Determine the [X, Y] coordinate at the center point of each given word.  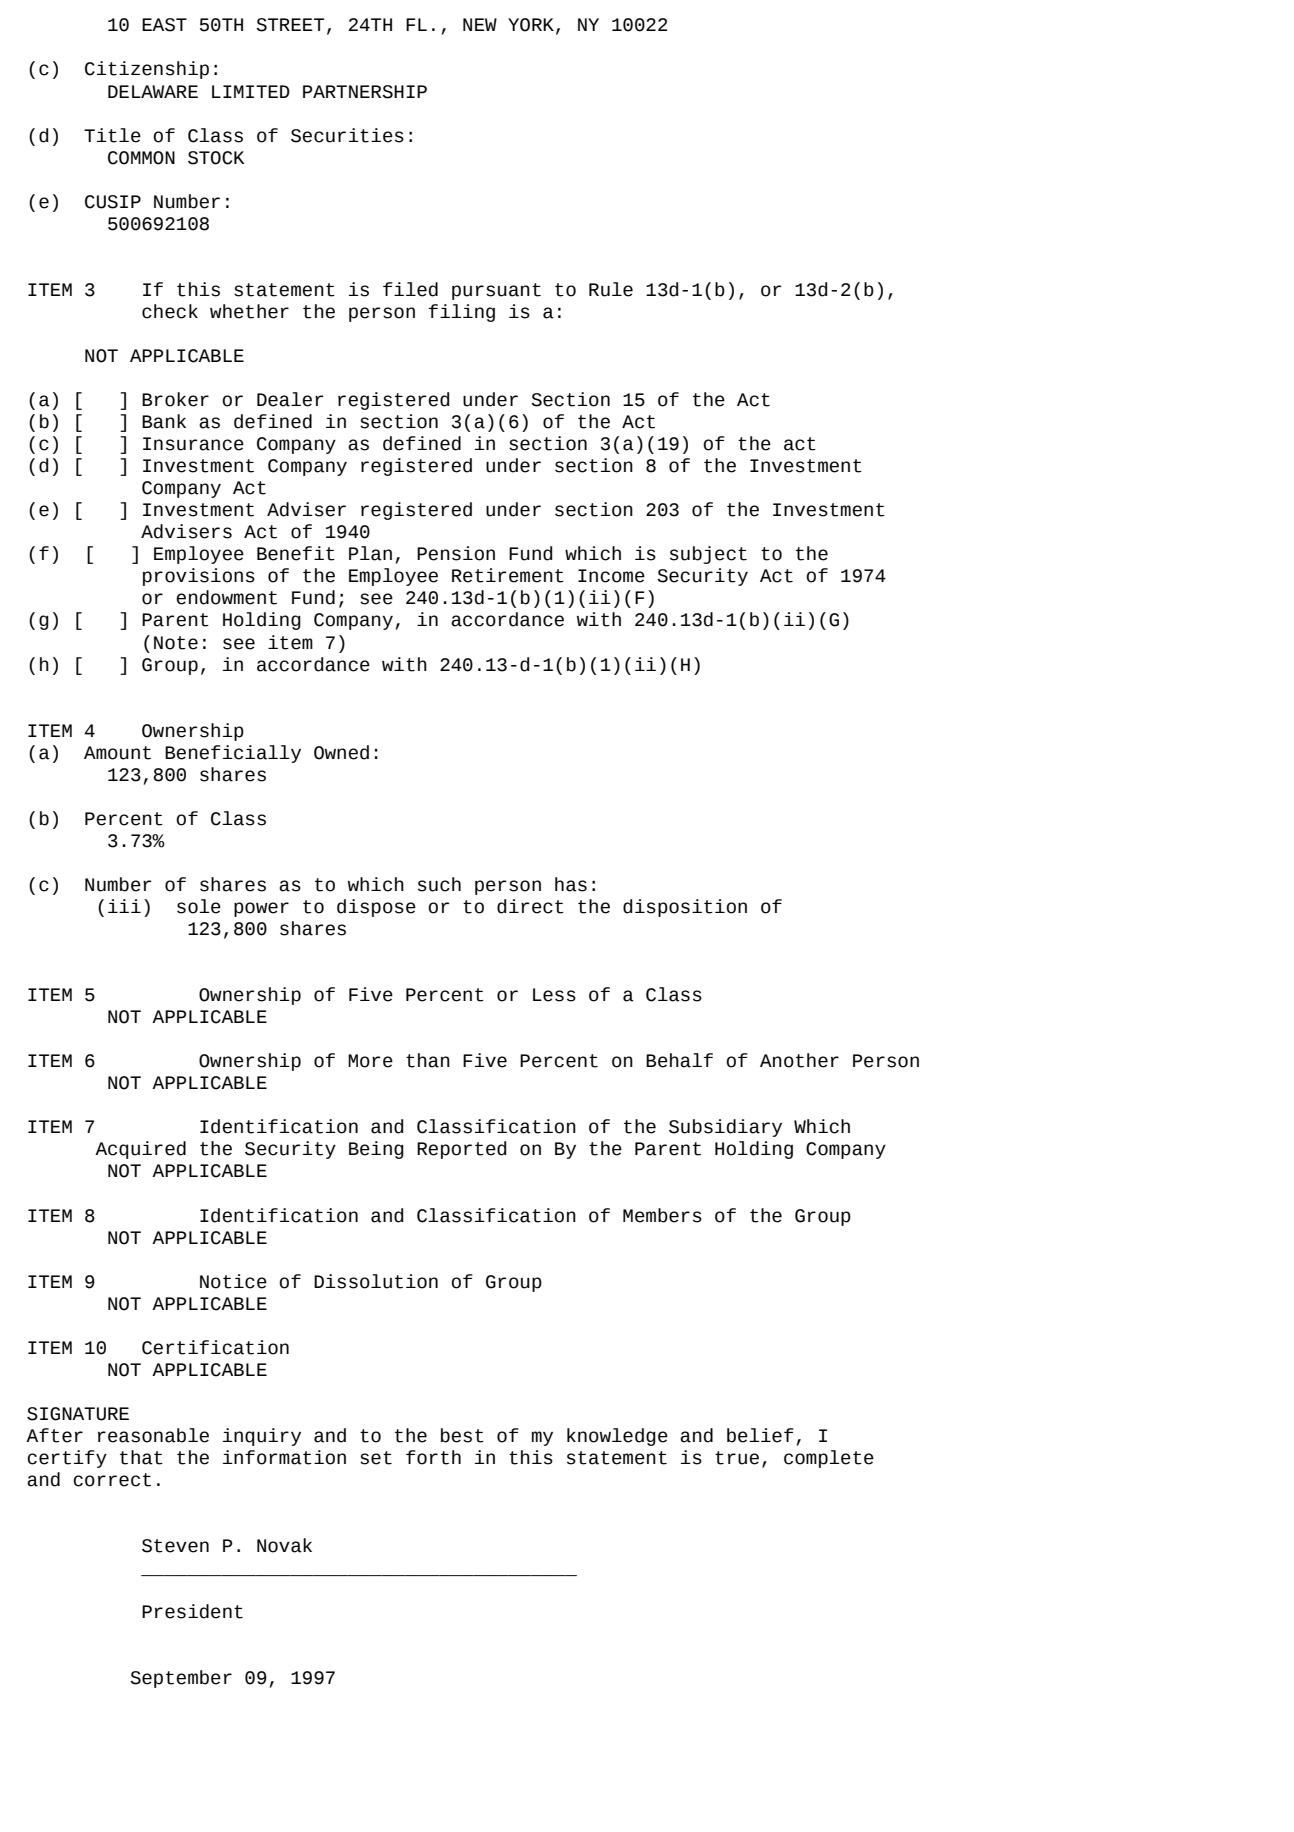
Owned [341, 752]
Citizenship [147, 70]
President [192, 1611]
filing [462, 313]
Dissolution [376, 1281]
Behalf [679, 1060]
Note [176, 643]
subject [708, 555]
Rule [611, 289]
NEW [480, 24]
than [428, 1060]
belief [760, 1435]
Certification [215, 1347]
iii [124, 906]
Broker [175, 399]
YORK [531, 25]
